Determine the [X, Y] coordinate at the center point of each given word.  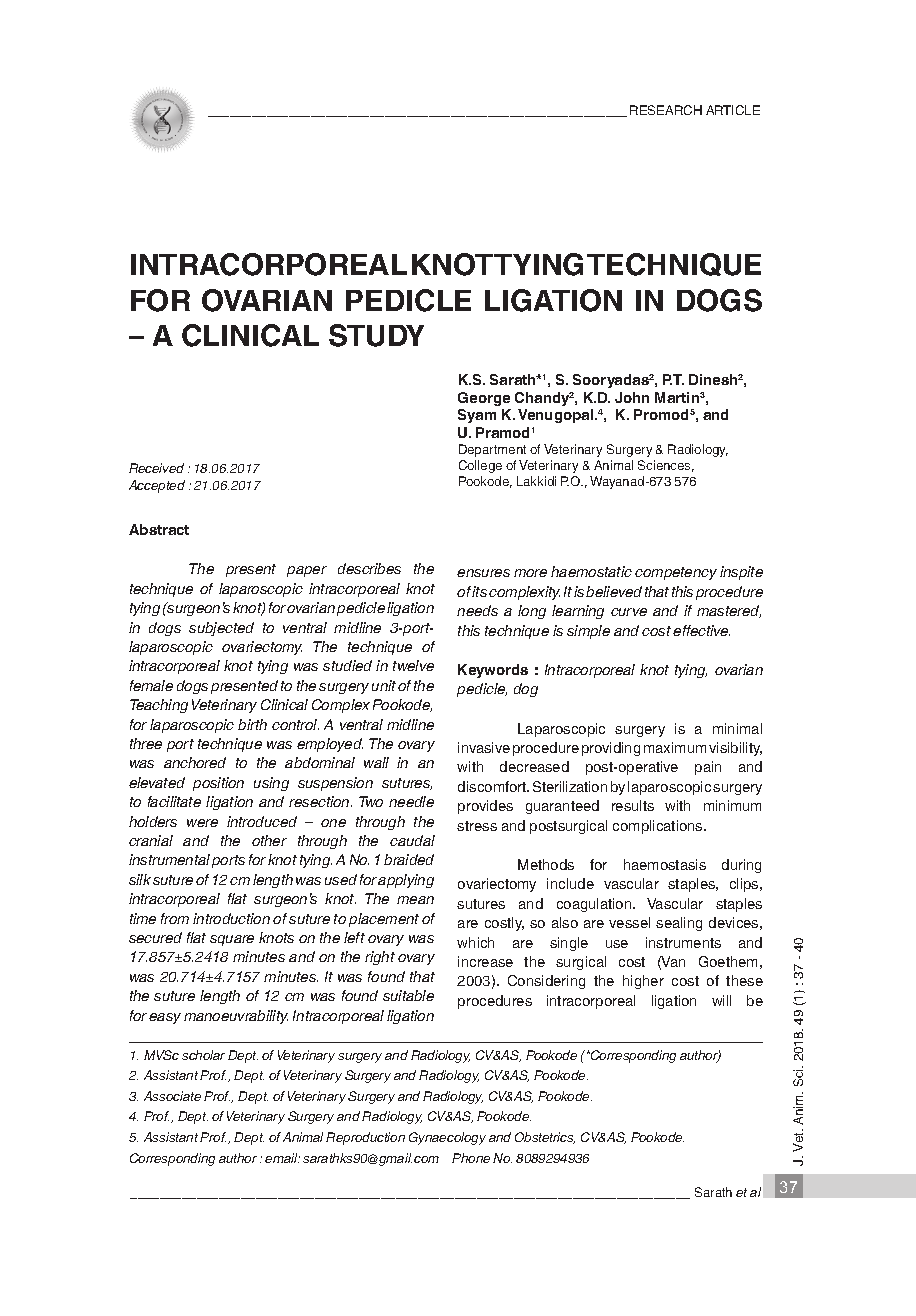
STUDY [376, 335]
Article [733, 110]
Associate [172, 1096]
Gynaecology [447, 1138]
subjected [221, 629]
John [632, 397]
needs [477, 610]
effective [701, 630]
